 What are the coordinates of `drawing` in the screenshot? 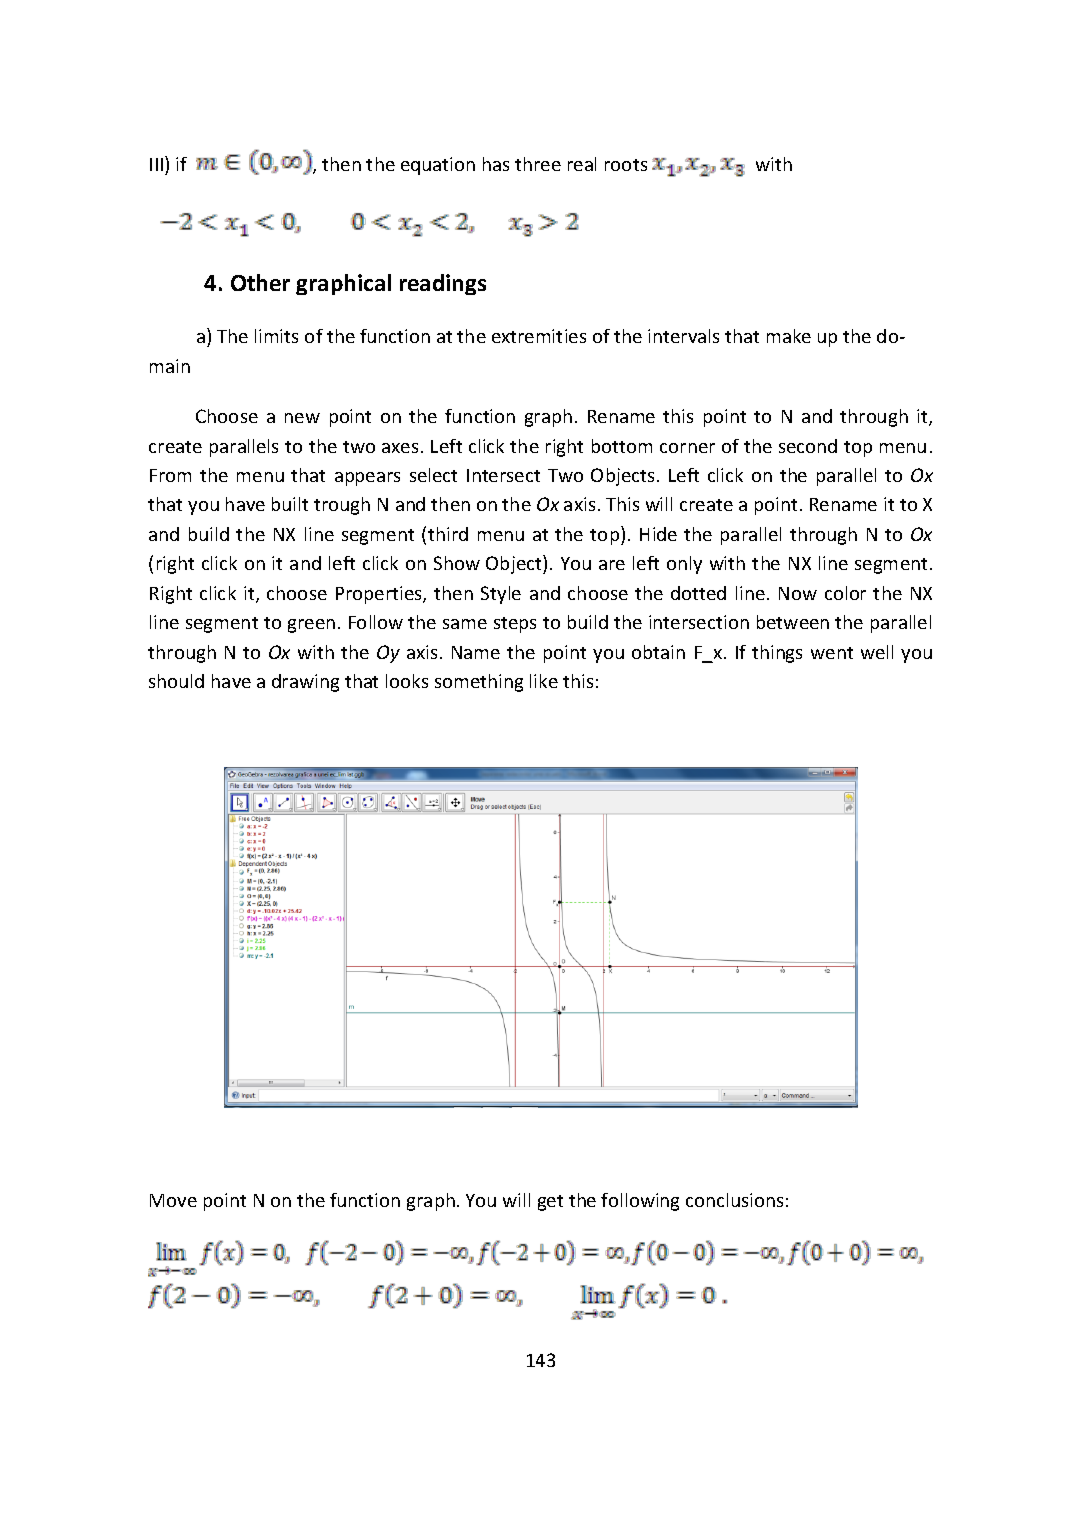 It's located at (305, 683).
